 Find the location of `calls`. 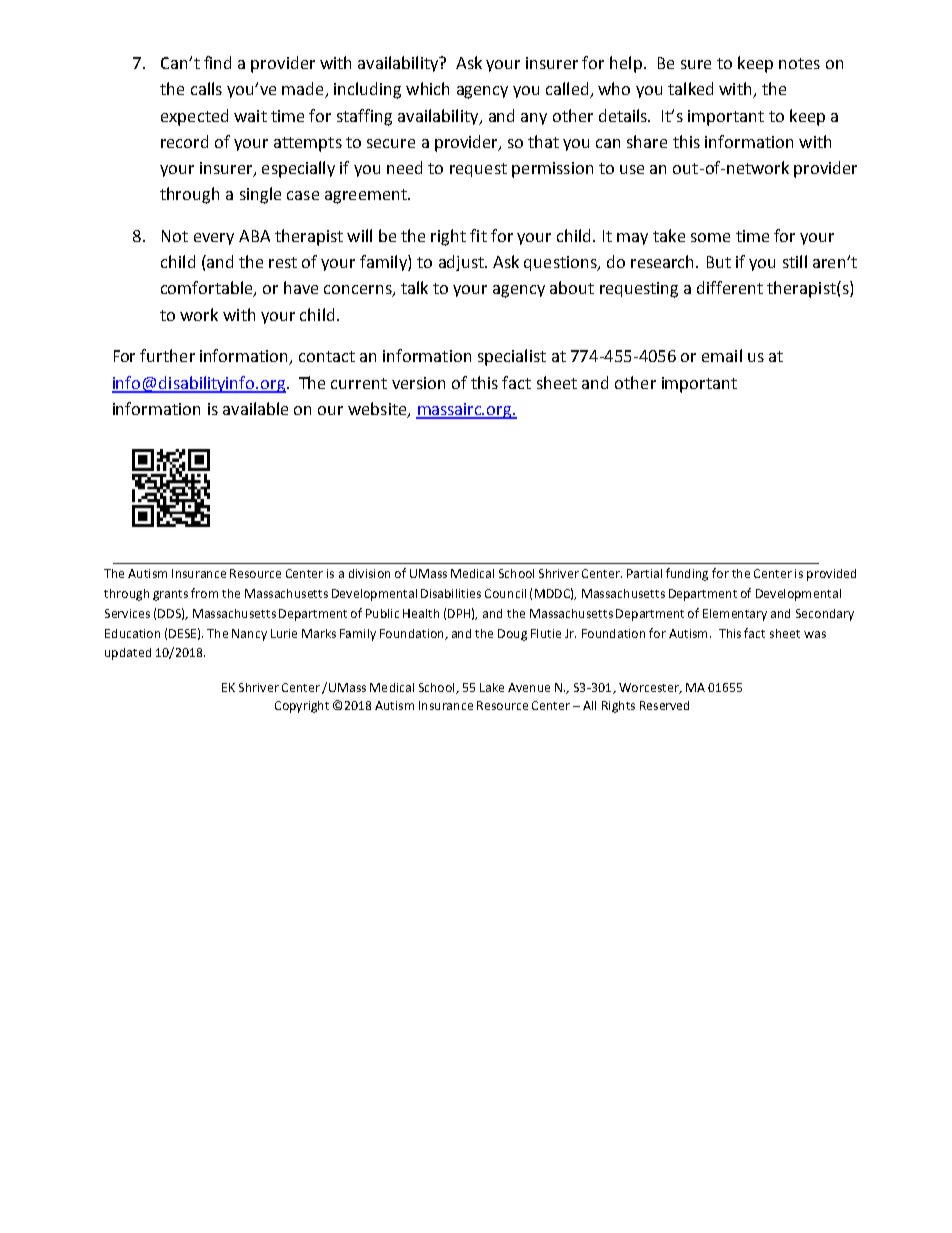

calls is located at coordinates (206, 88).
